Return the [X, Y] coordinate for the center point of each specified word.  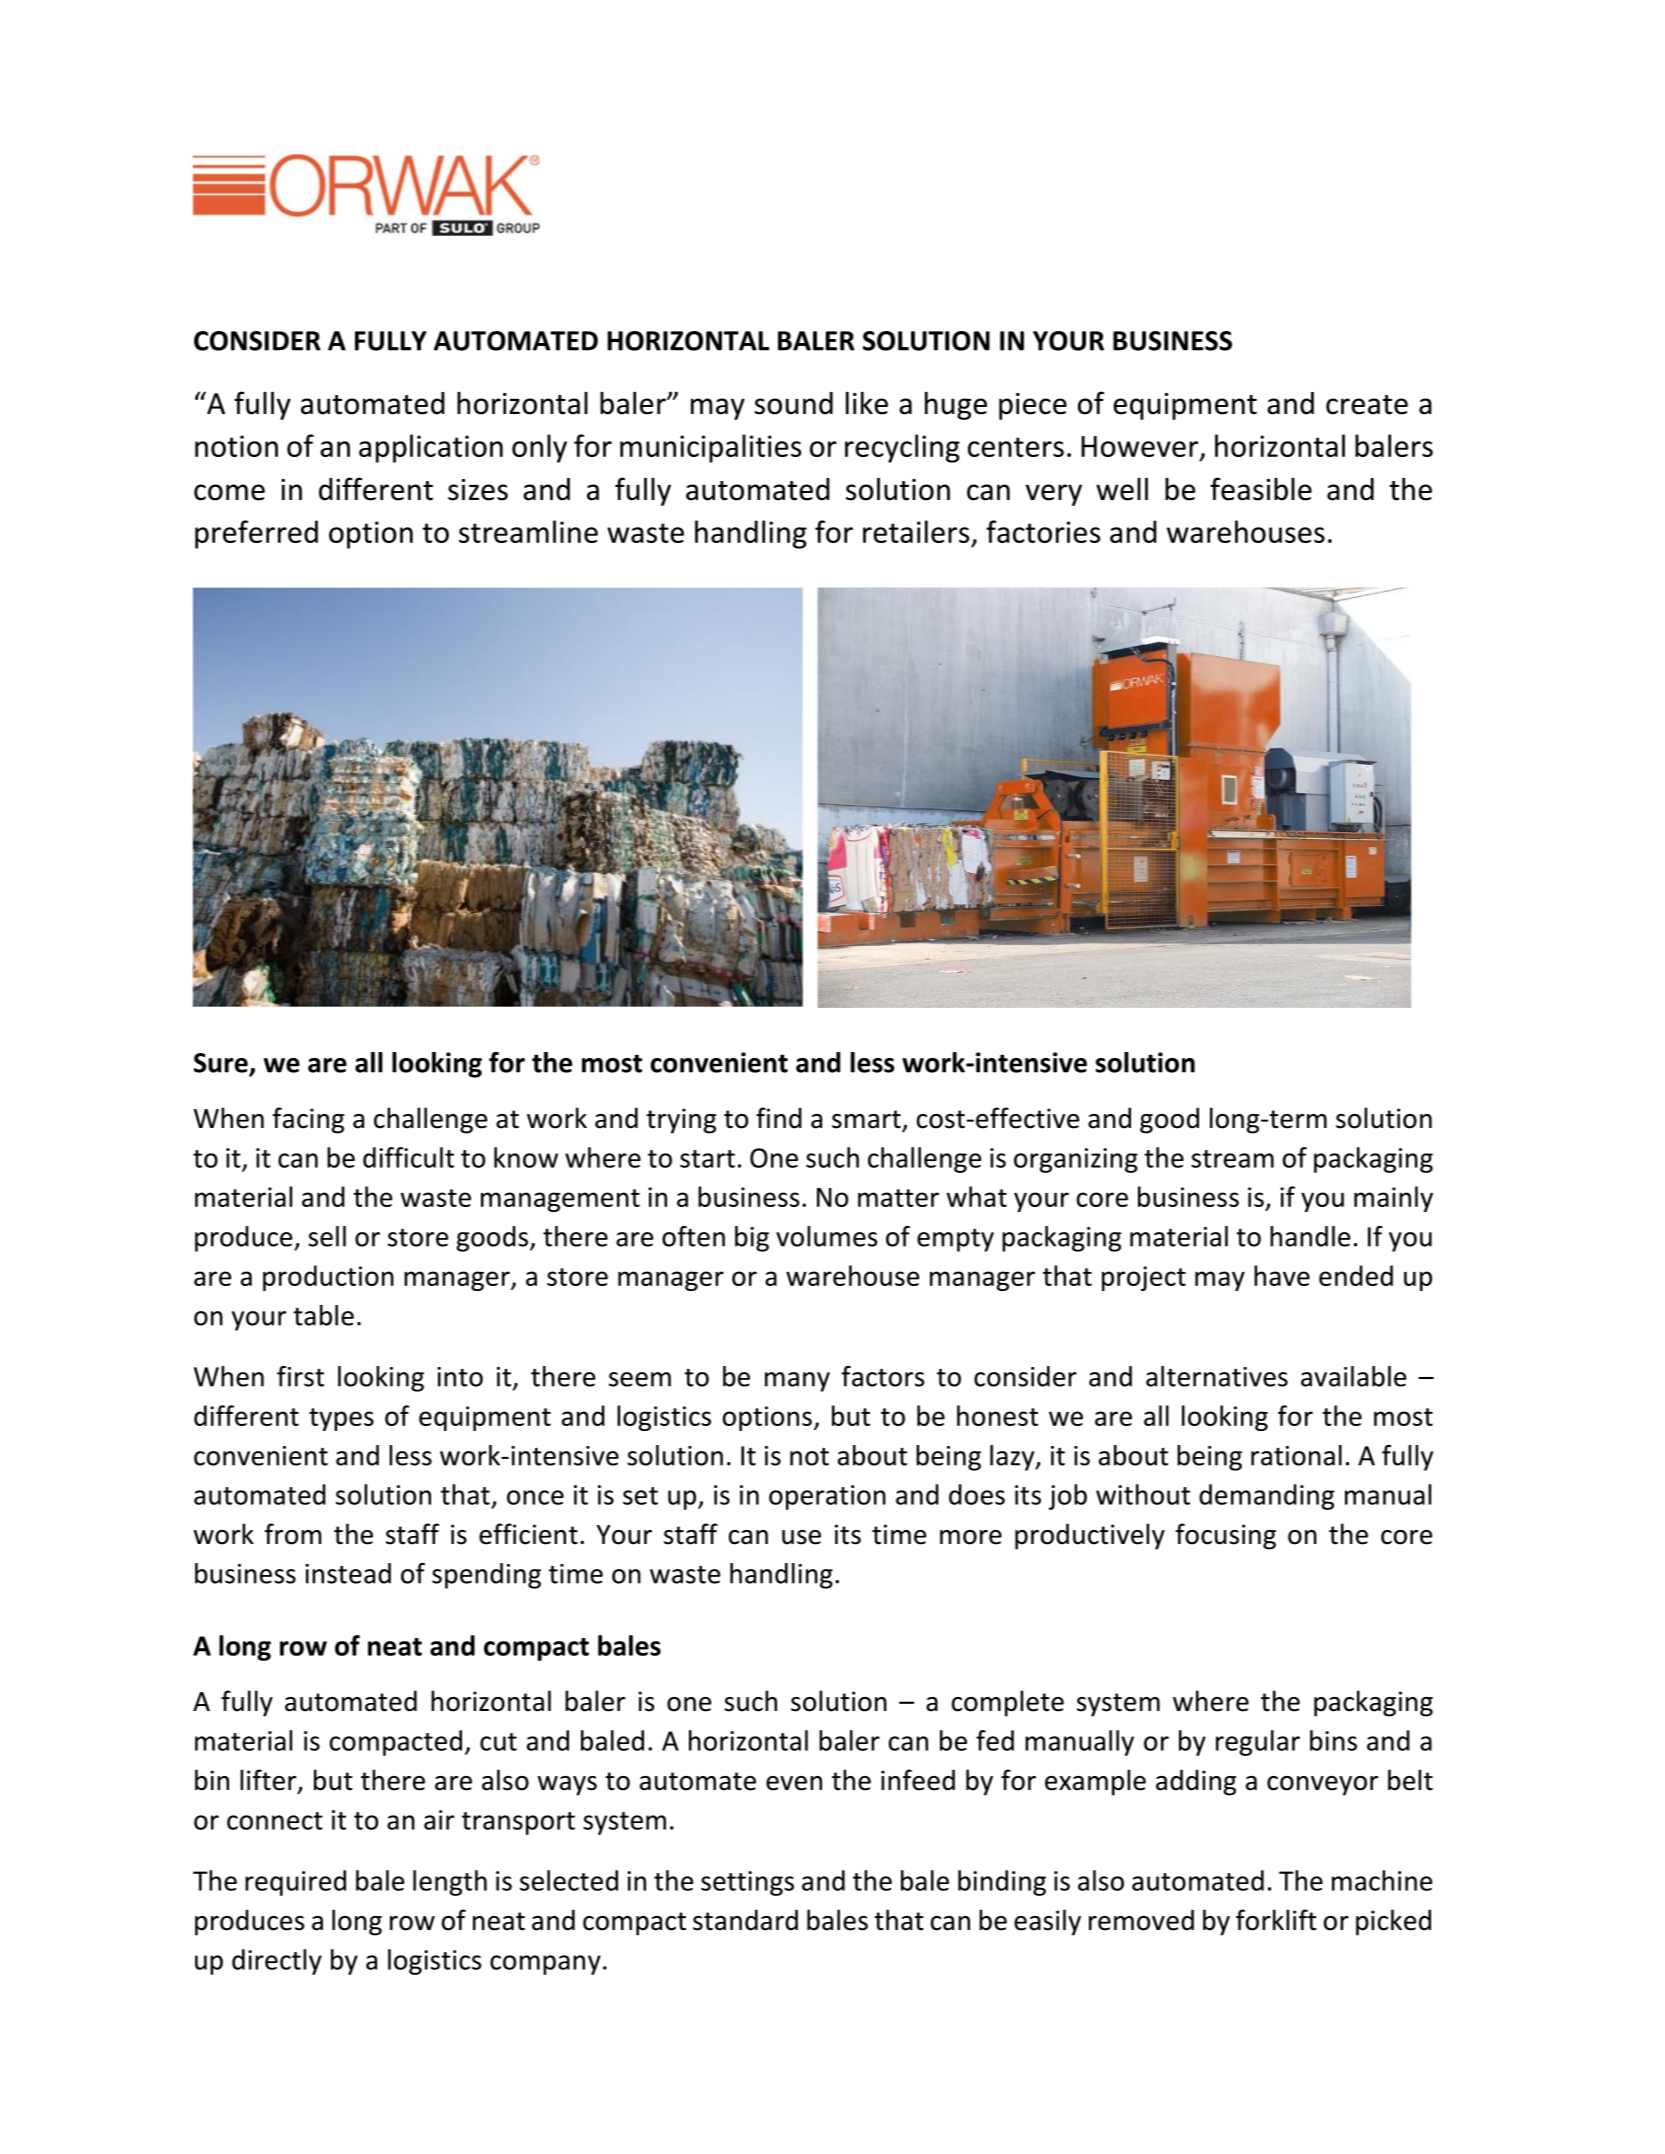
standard [745, 1920]
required [295, 1883]
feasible [1261, 489]
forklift [1276, 1920]
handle [1310, 1236]
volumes [826, 1236]
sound [794, 403]
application [431, 448]
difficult [408, 1157]
